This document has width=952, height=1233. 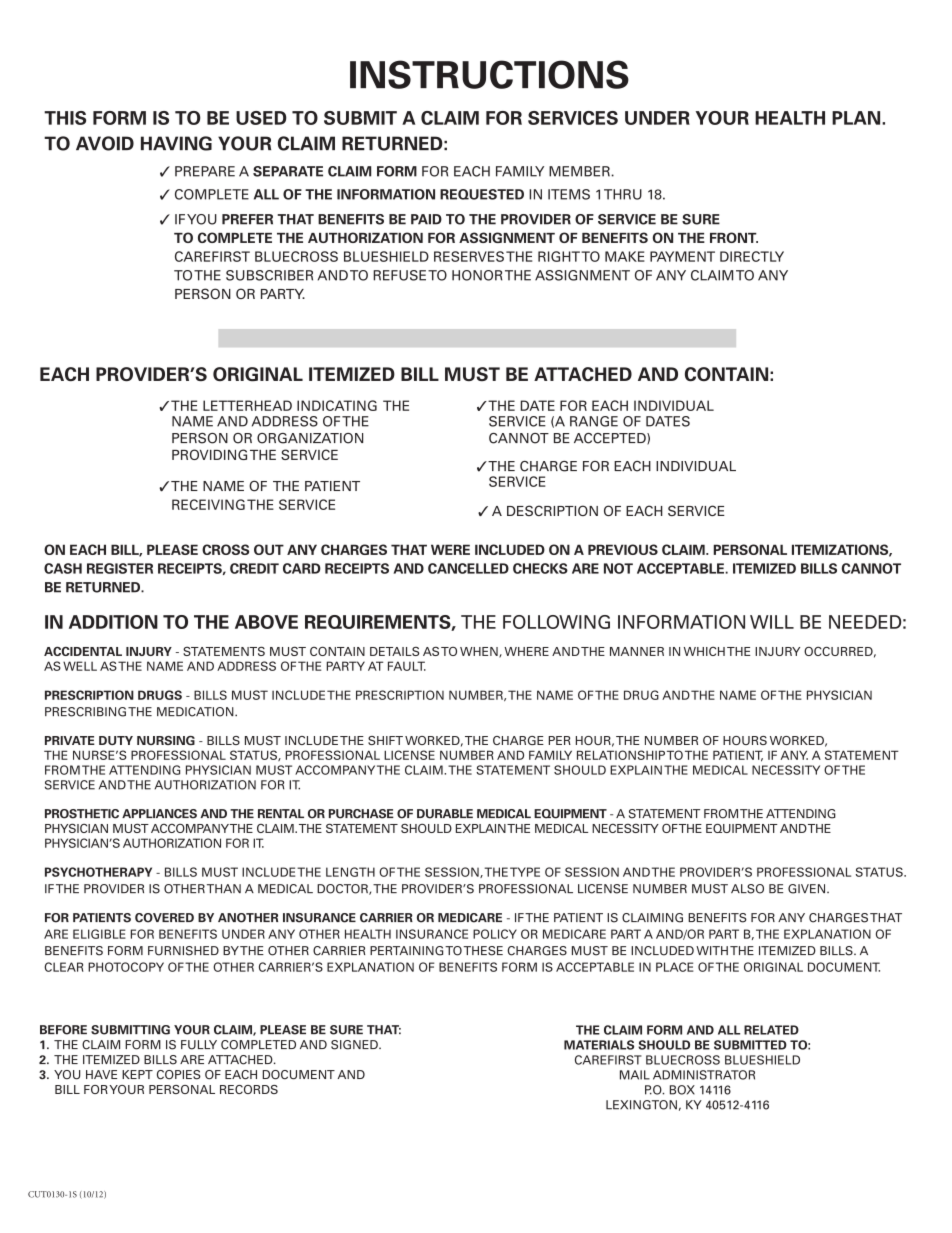 I want to click on CANCELLED, so click(x=468, y=568).
